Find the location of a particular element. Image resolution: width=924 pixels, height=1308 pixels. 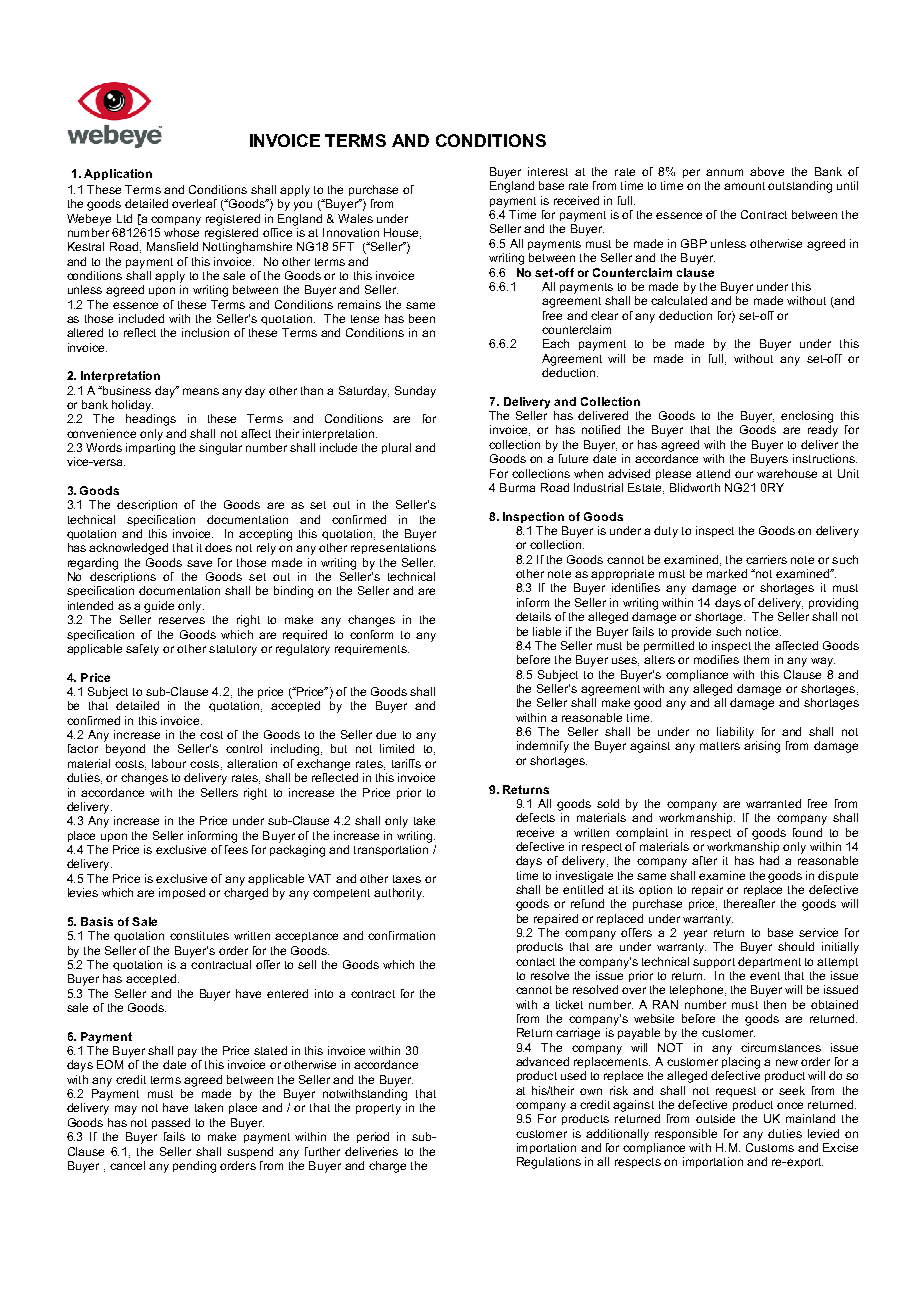

Burma is located at coordinates (517, 487).
